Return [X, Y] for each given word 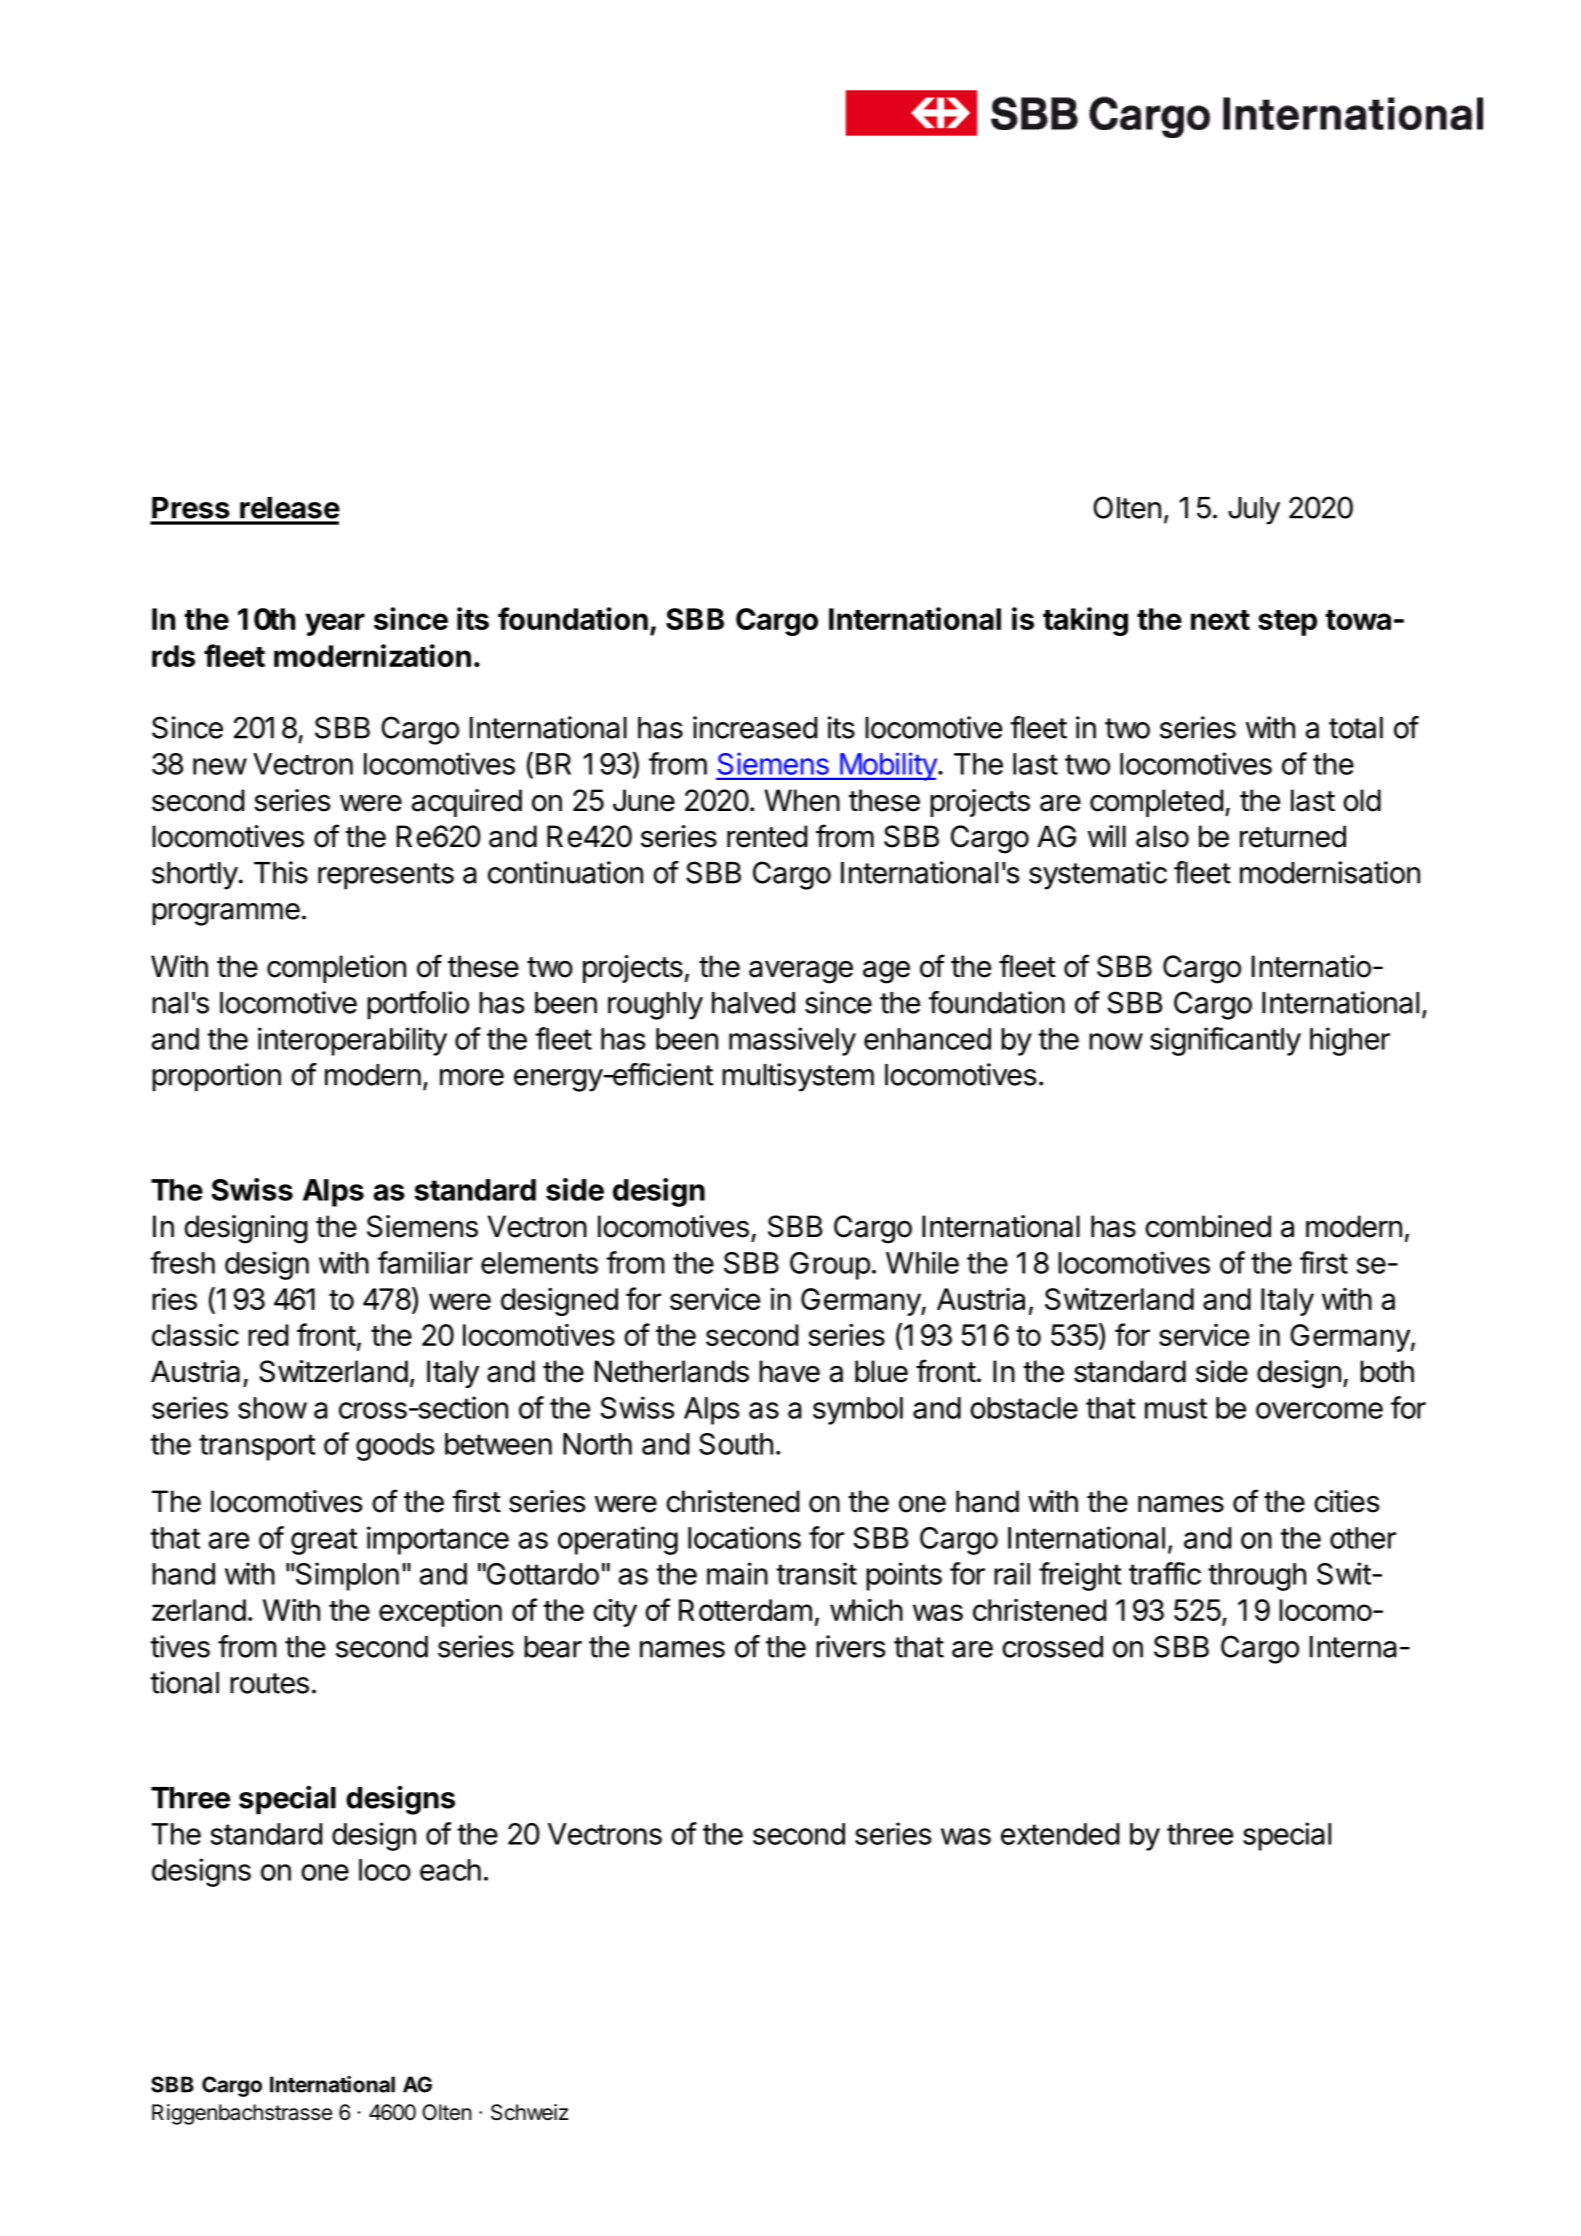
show [272, 1408]
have [789, 1371]
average [801, 972]
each [450, 1870]
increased [755, 727]
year [335, 624]
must [1176, 1408]
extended [1060, 1834]
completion [336, 969]
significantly [1225, 1041]
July [1254, 511]
